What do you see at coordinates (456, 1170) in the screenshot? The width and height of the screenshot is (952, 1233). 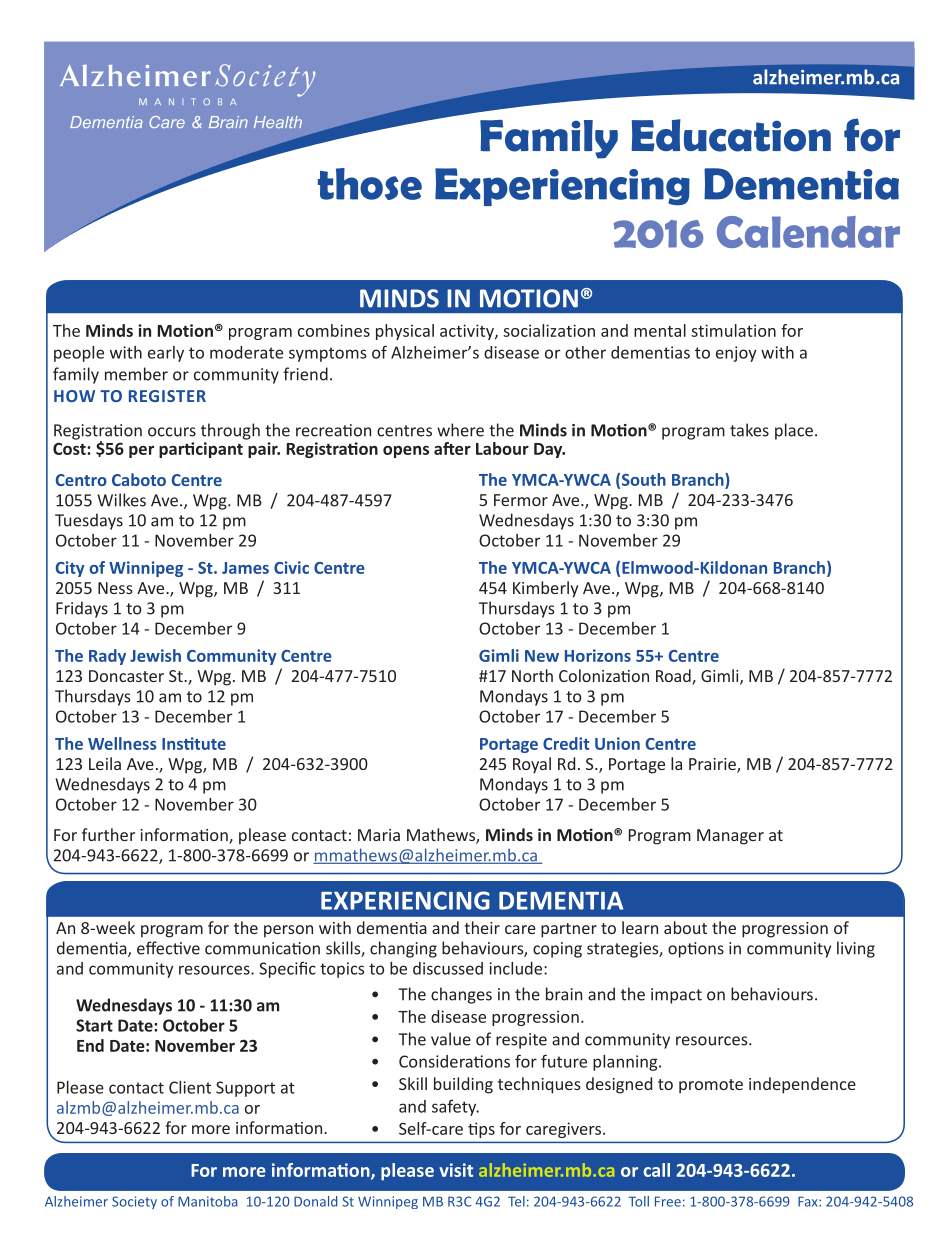 I see `visit` at bounding box center [456, 1170].
